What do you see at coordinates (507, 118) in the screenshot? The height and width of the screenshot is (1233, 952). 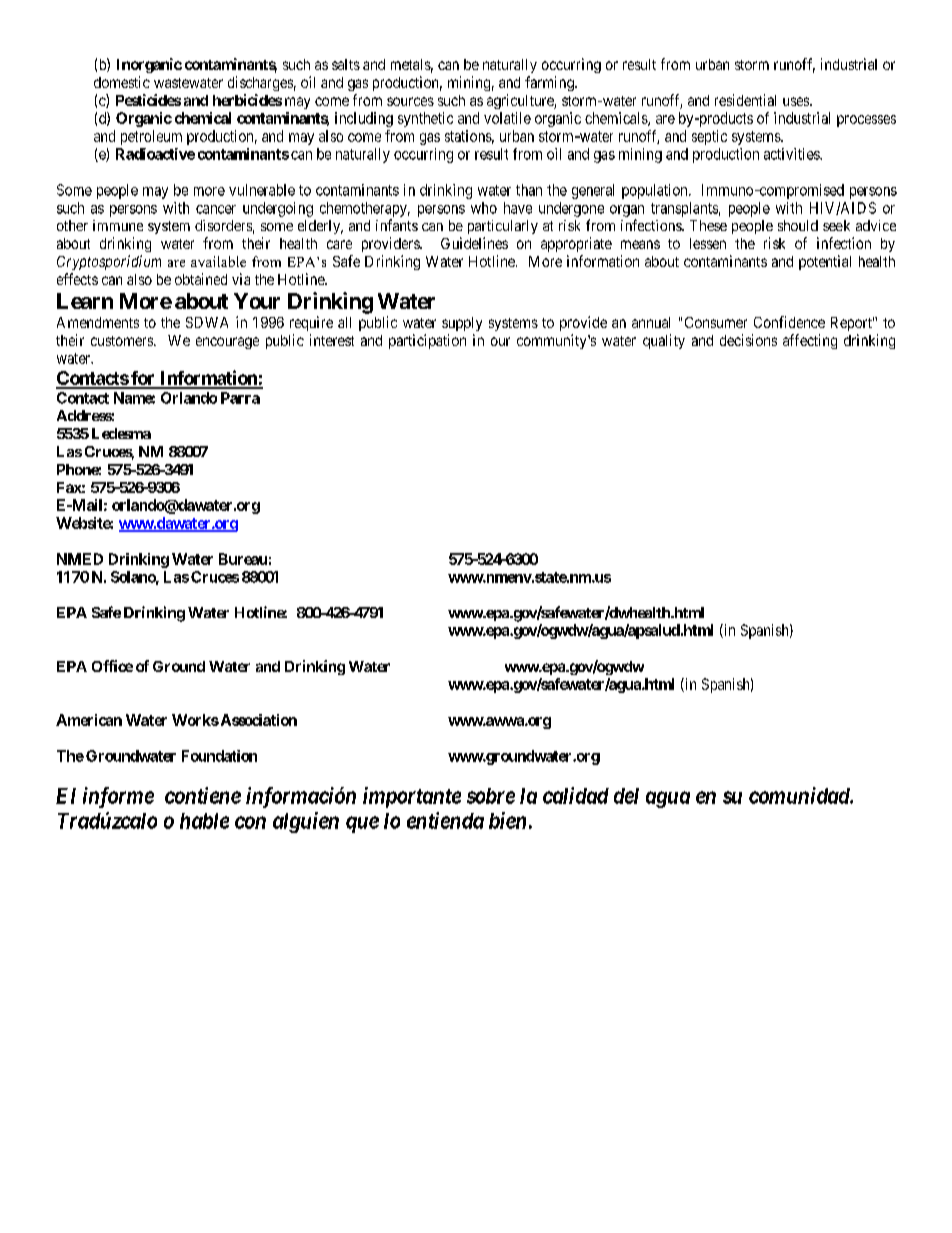 I see `volatile` at bounding box center [507, 118].
